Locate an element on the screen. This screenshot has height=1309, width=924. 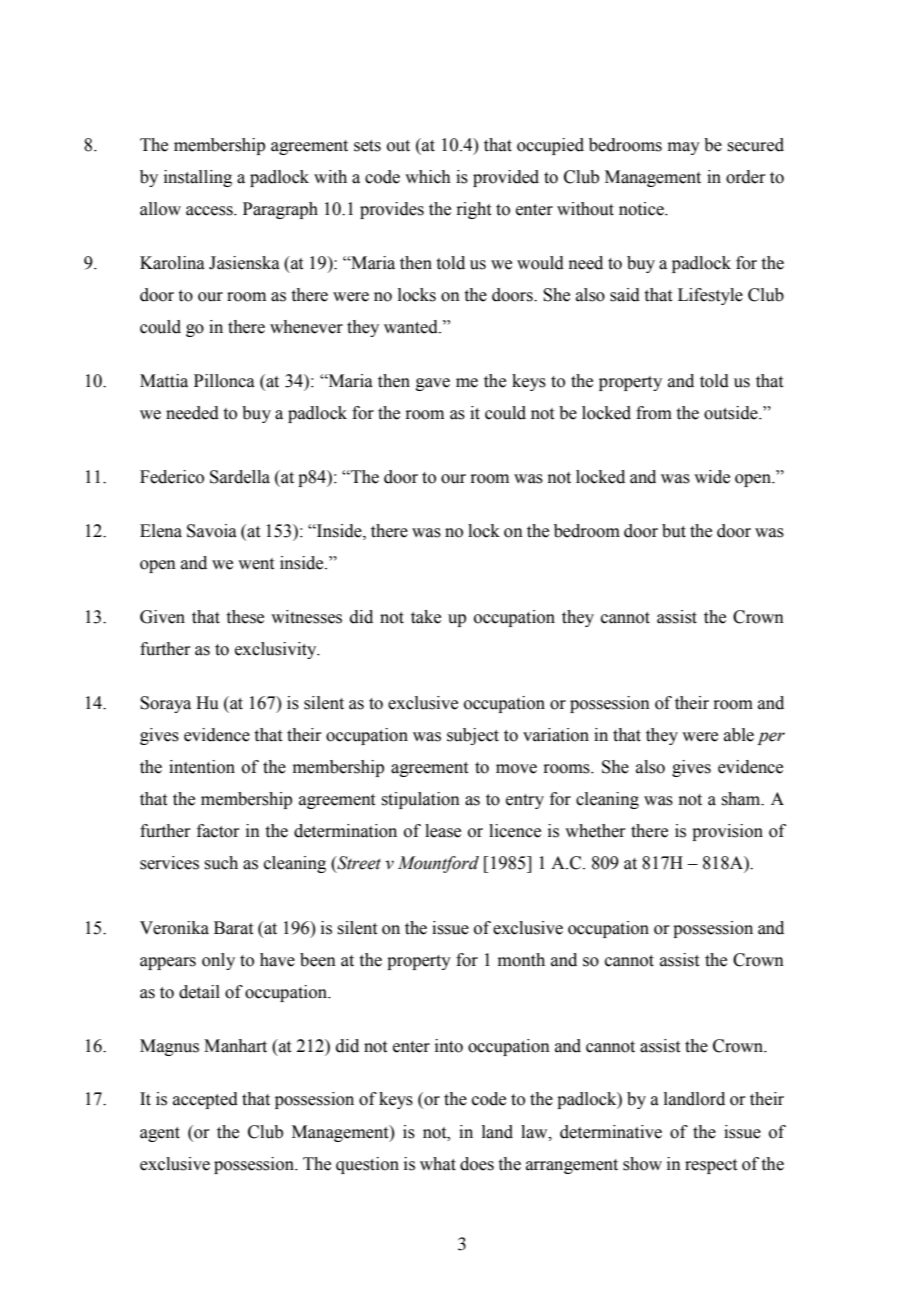
accepted is located at coordinates (205, 1100).
